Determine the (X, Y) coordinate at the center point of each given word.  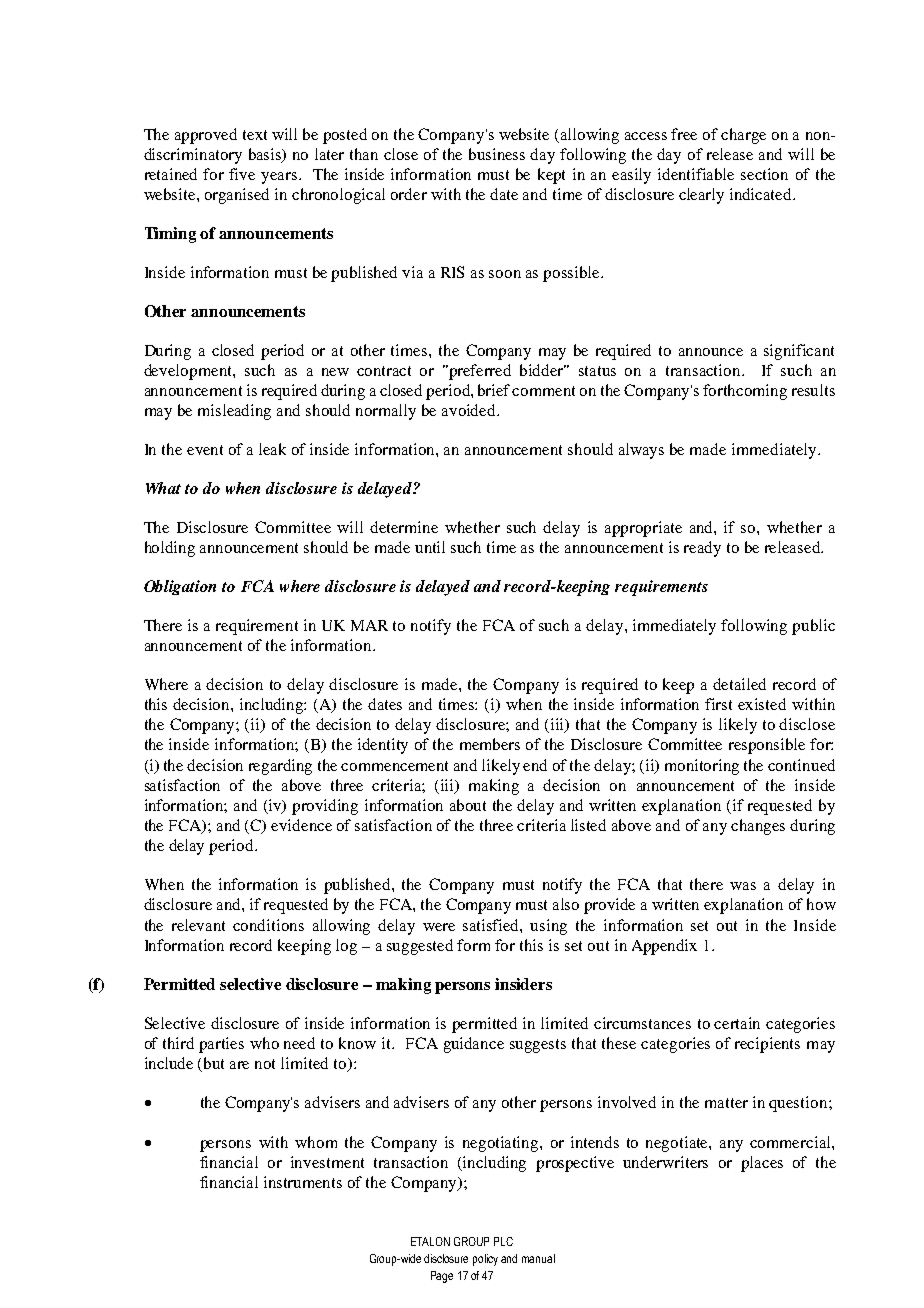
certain (737, 1023)
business (497, 154)
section (764, 174)
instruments (303, 1182)
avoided (470, 410)
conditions (268, 925)
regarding (280, 767)
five (242, 174)
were (439, 927)
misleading (234, 412)
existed (762, 704)
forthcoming (745, 392)
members (490, 744)
